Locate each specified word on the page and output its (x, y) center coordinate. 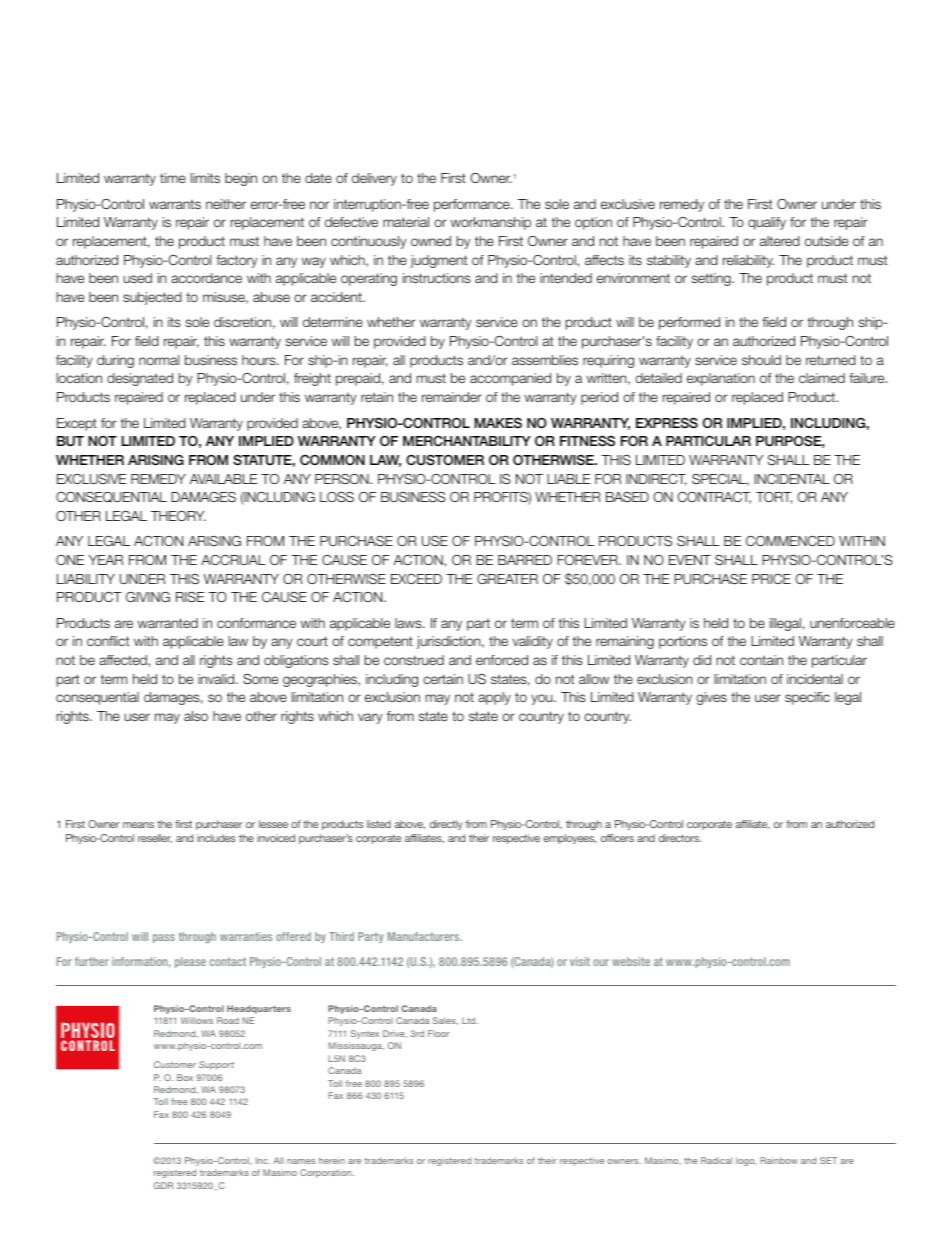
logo (746, 1161)
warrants (175, 204)
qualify (767, 223)
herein (332, 1160)
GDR (163, 1185)
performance (473, 205)
